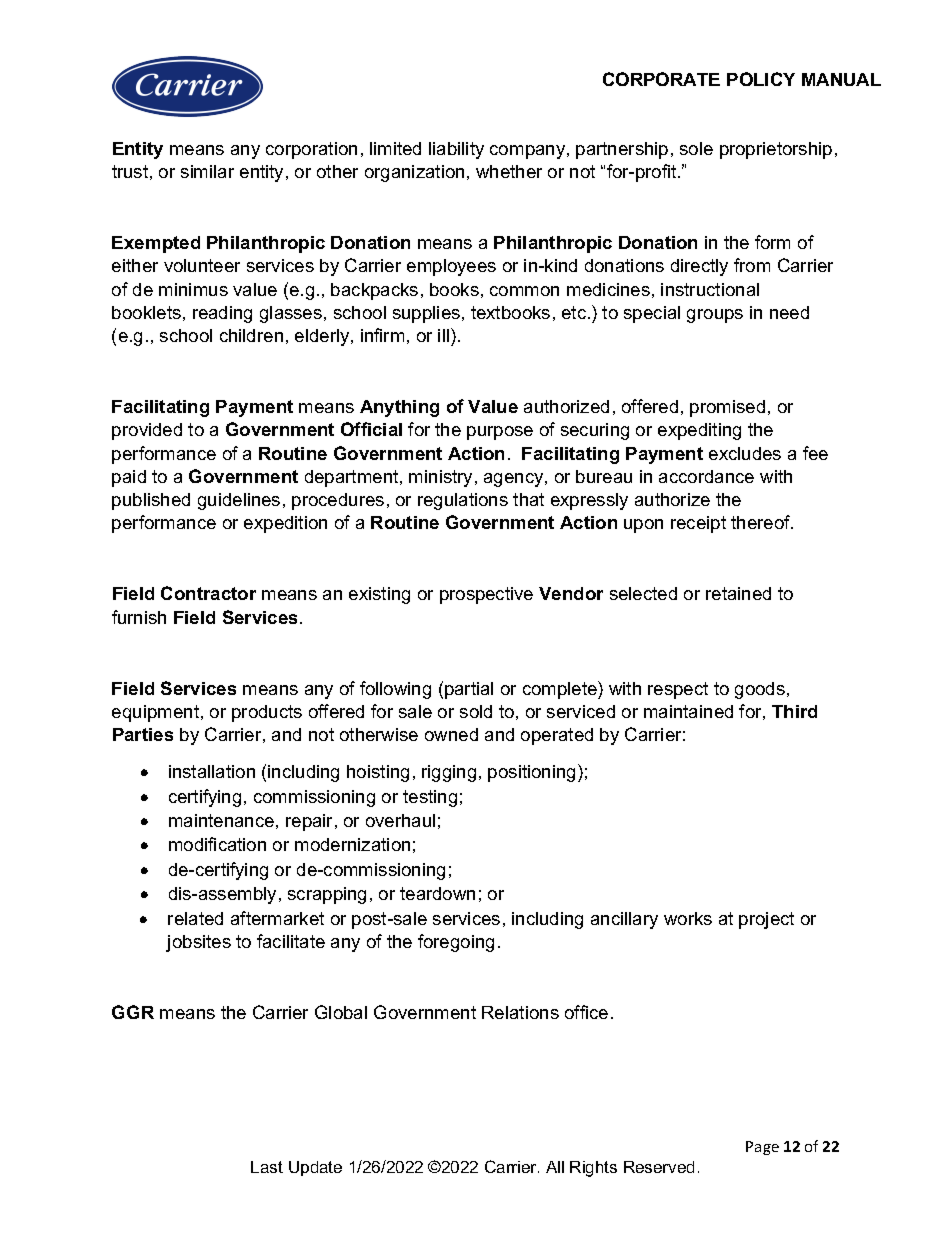 This screenshot has height=1233, width=952. I want to click on teardown, so click(437, 893).
